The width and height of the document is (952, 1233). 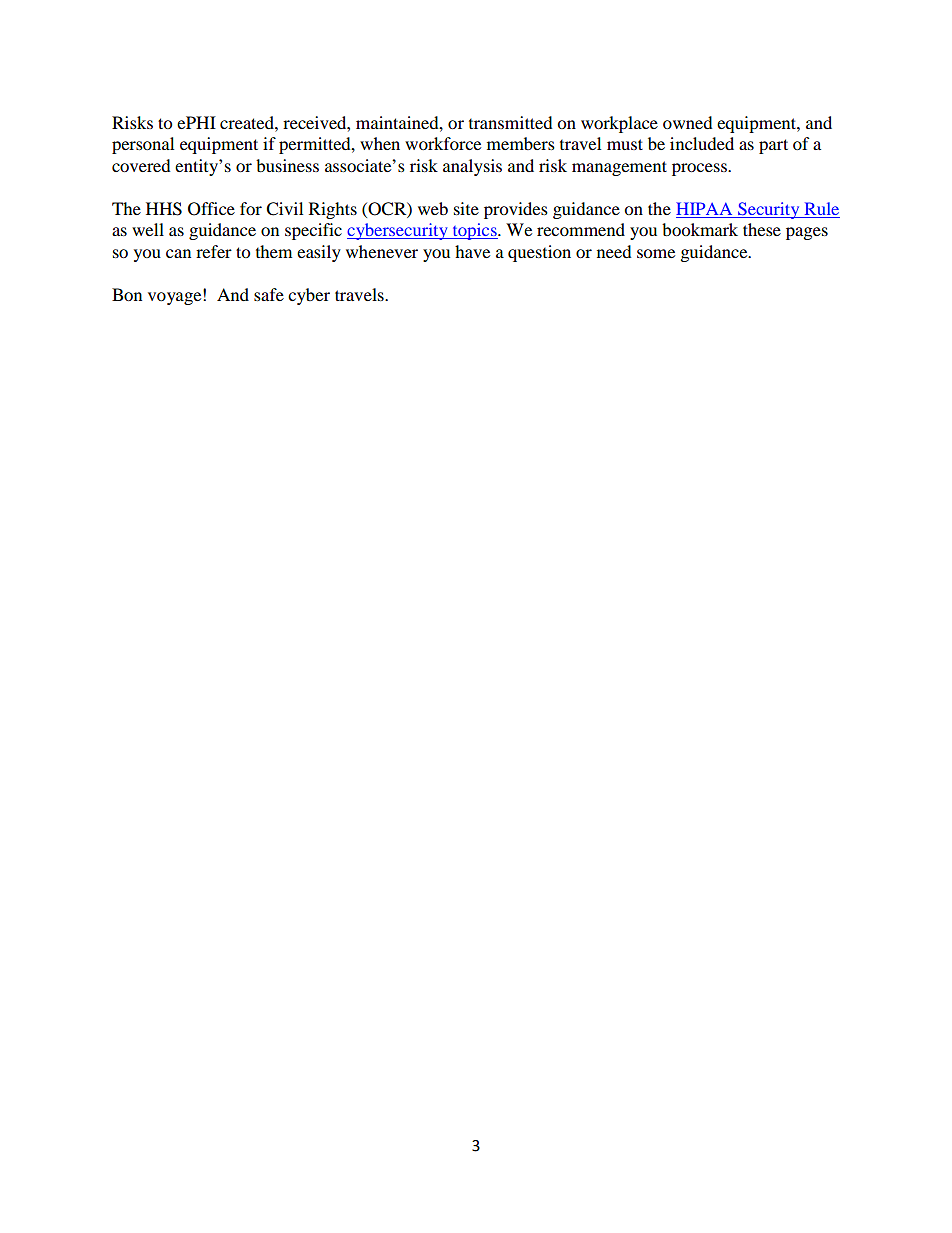 I want to click on site, so click(x=466, y=208).
